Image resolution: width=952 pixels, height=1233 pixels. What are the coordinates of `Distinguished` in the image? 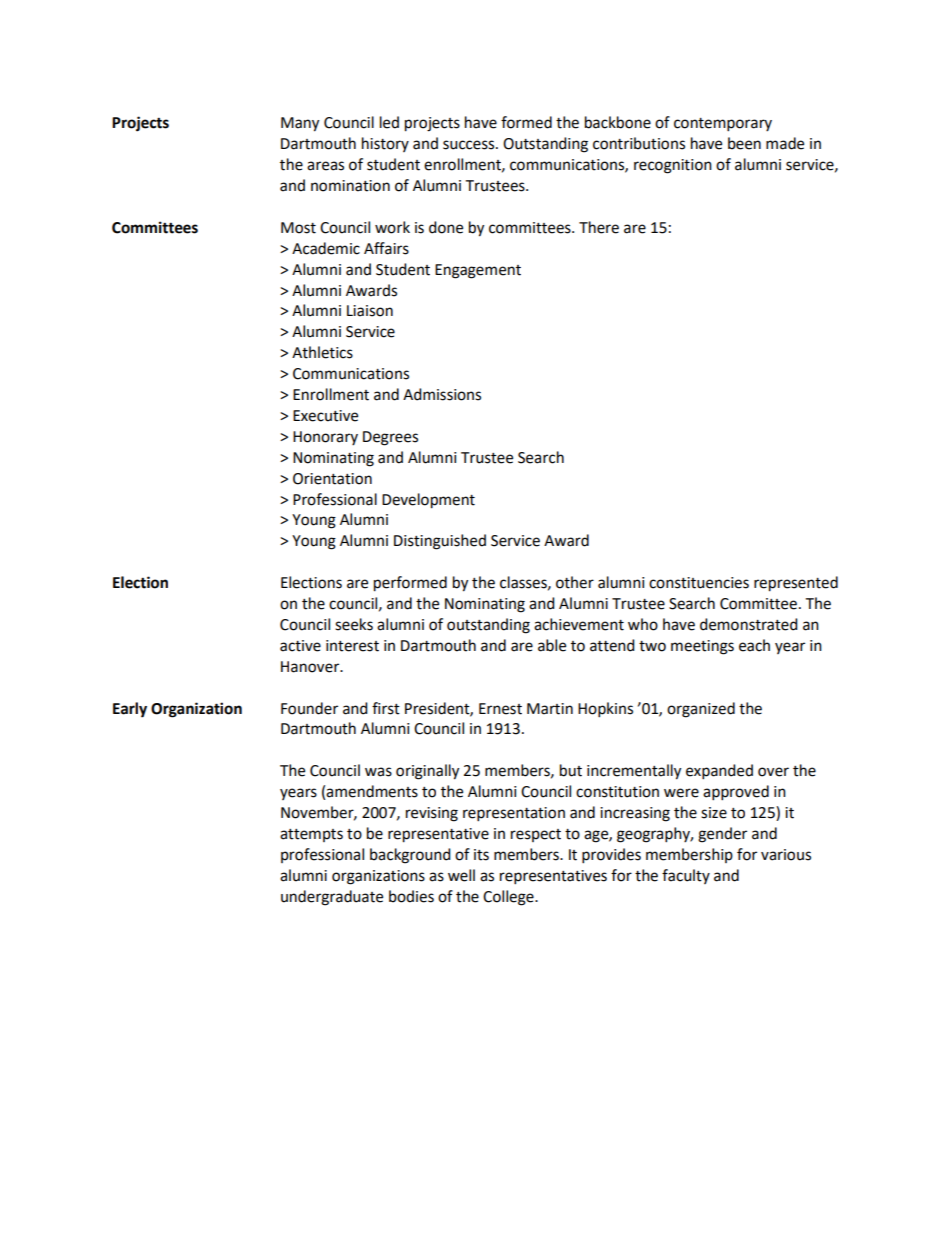 It's located at (440, 542).
